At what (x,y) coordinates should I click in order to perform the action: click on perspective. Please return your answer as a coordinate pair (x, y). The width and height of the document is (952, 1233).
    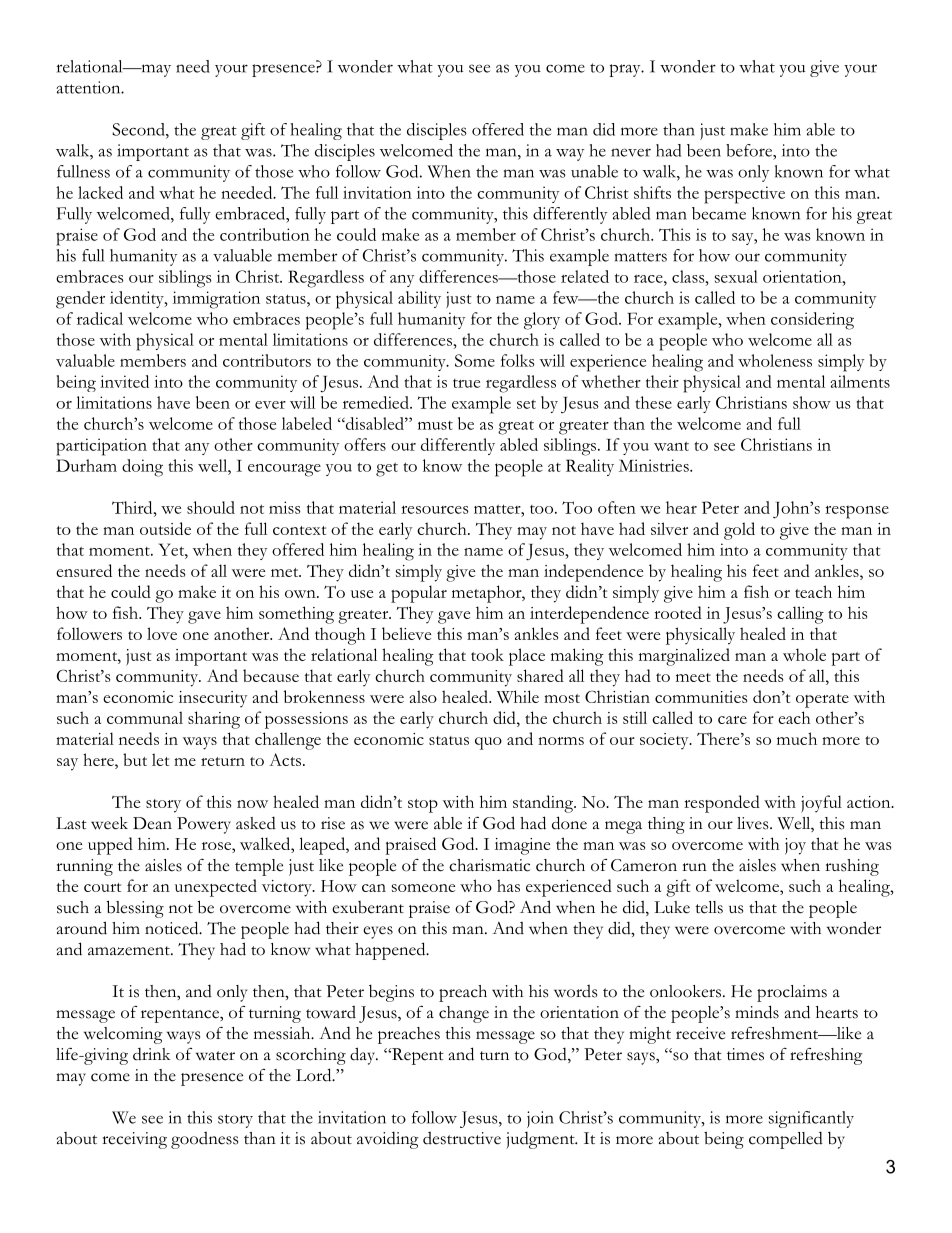
    Looking at the image, I should click on (744, 195).
